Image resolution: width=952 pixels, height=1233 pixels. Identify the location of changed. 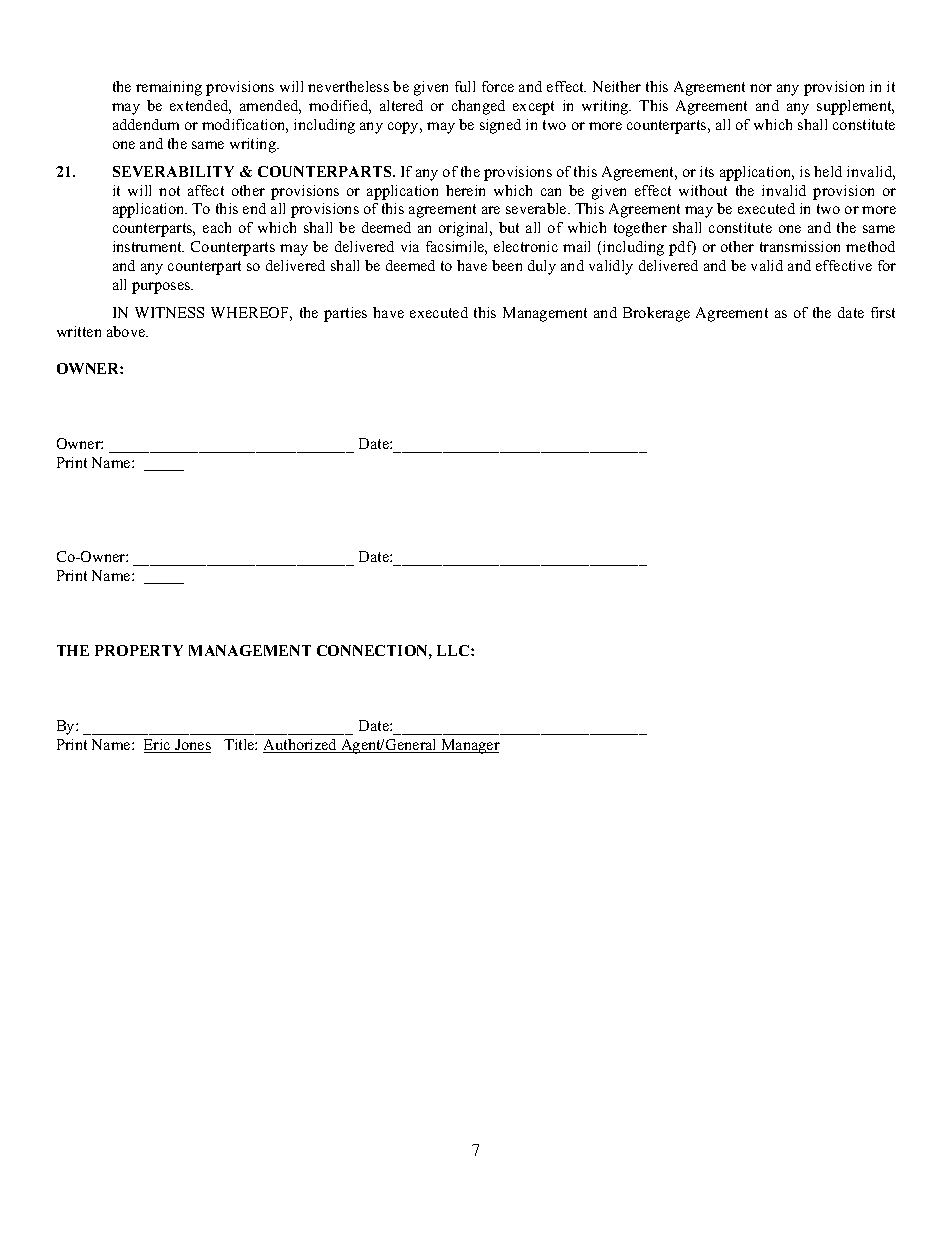
(478, 107).
